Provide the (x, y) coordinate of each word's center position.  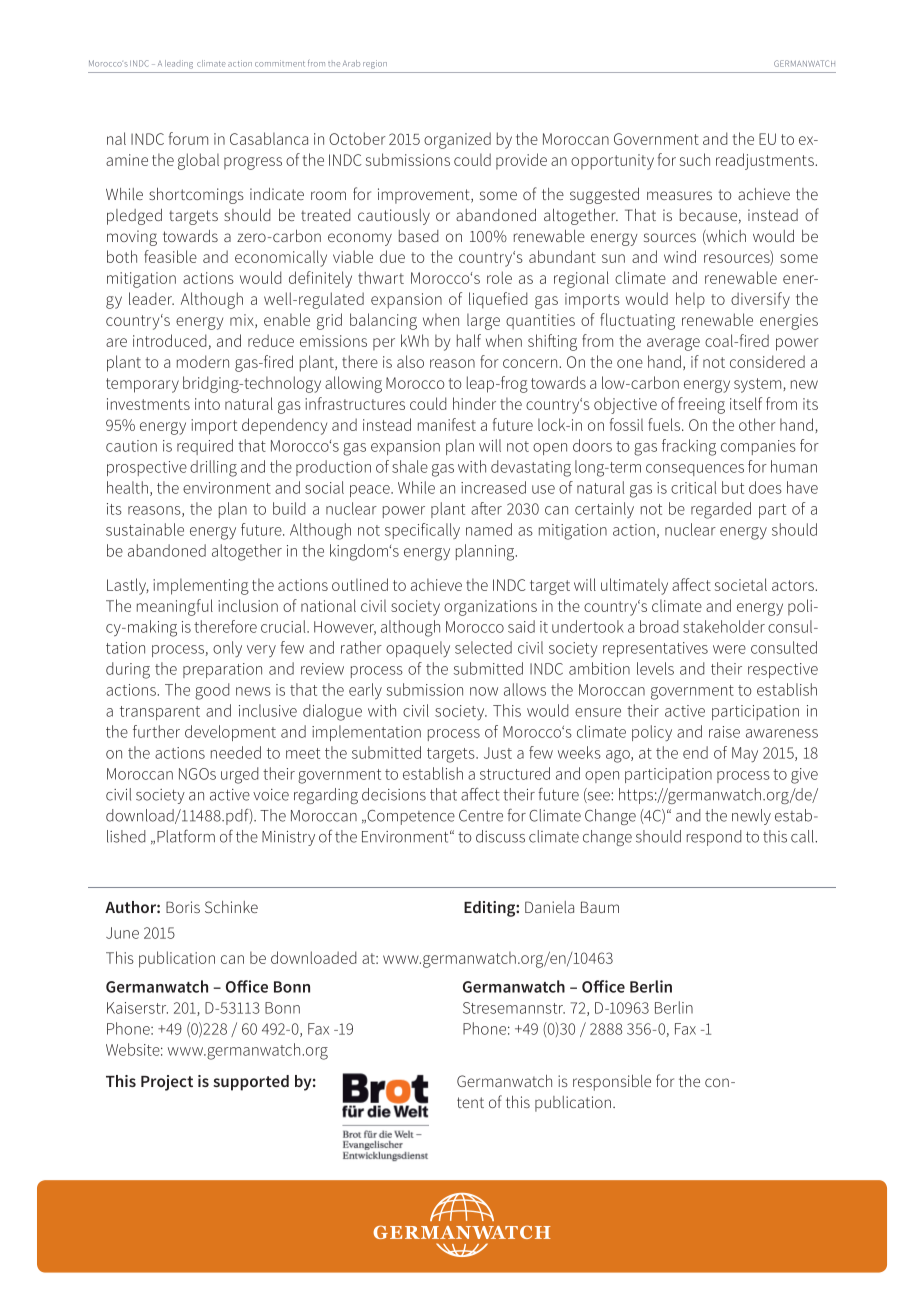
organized (457, 140)
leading (179, 64)
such (695, 159)
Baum (600, 907)
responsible (612, 1083)
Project (167, 1083)
